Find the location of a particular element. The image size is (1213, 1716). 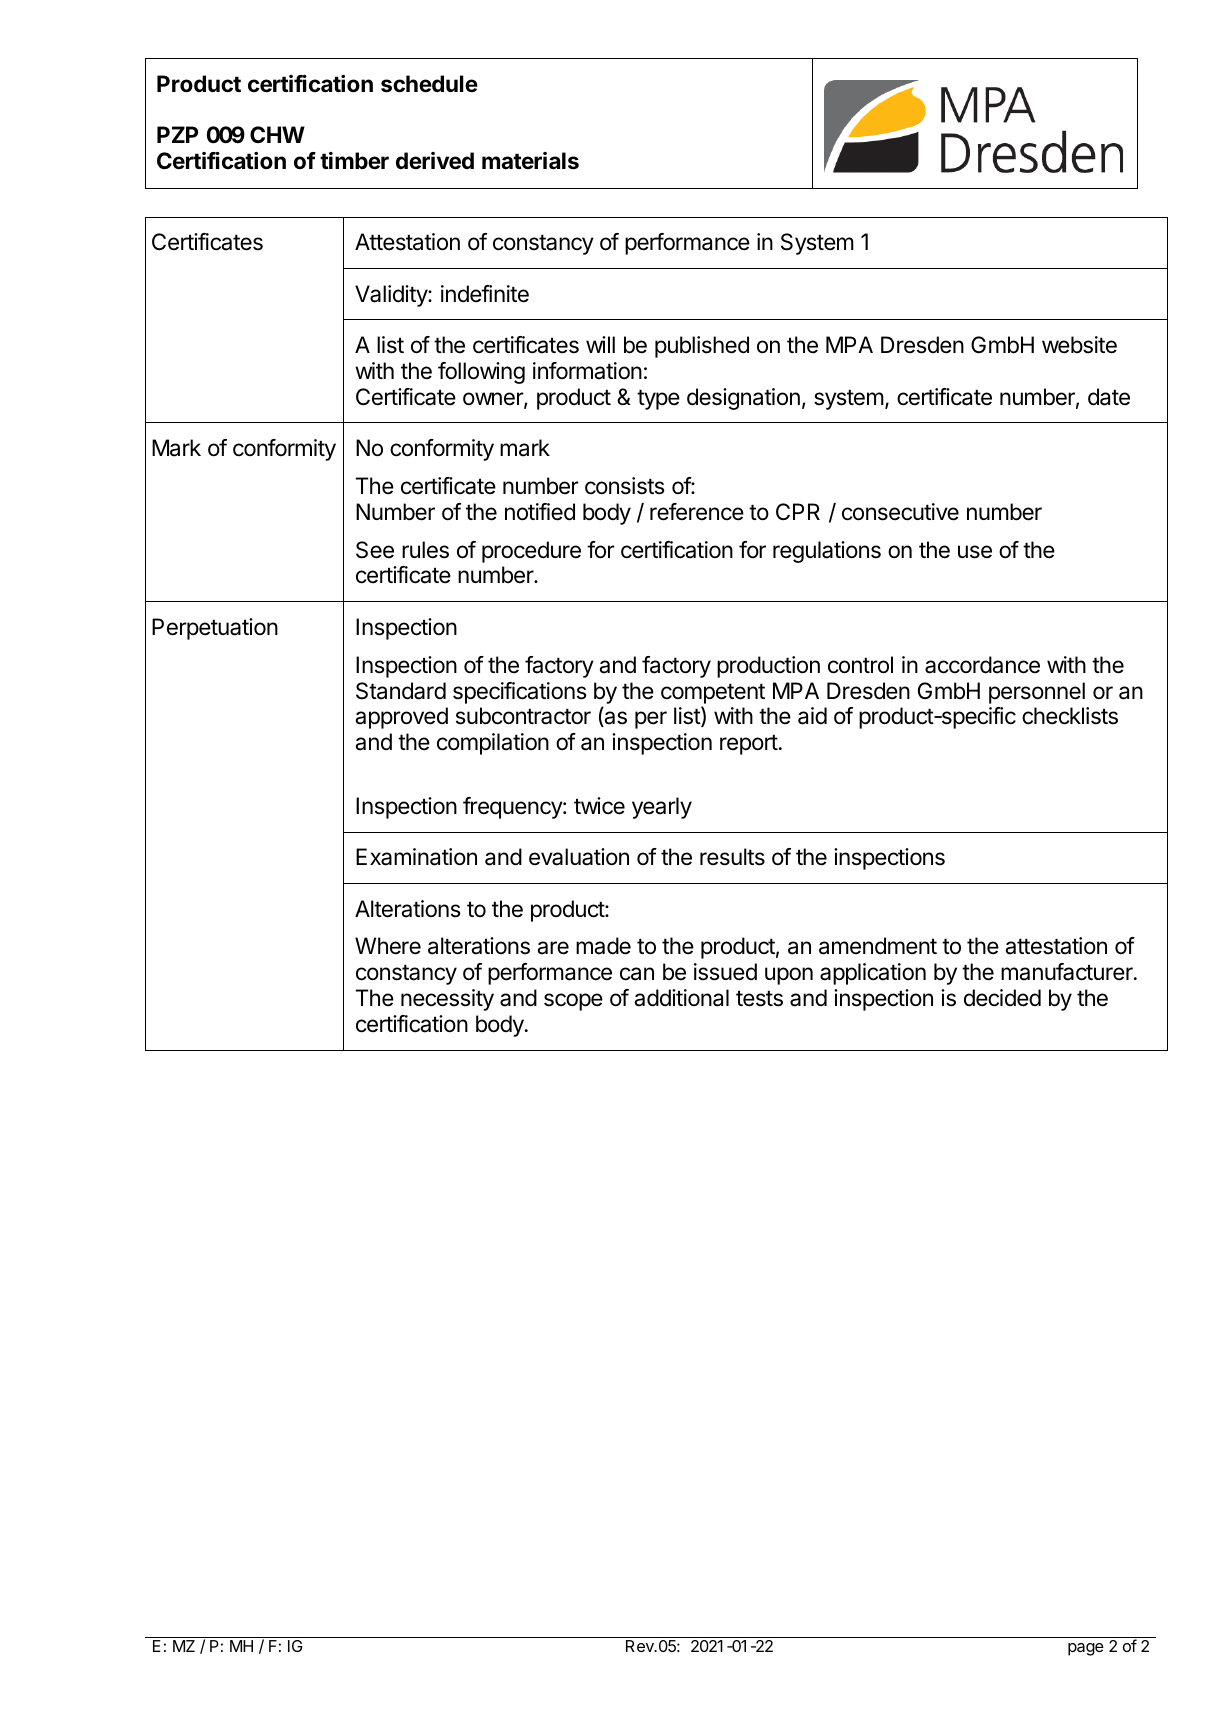

decided is located at coordinates (1002, 998).
